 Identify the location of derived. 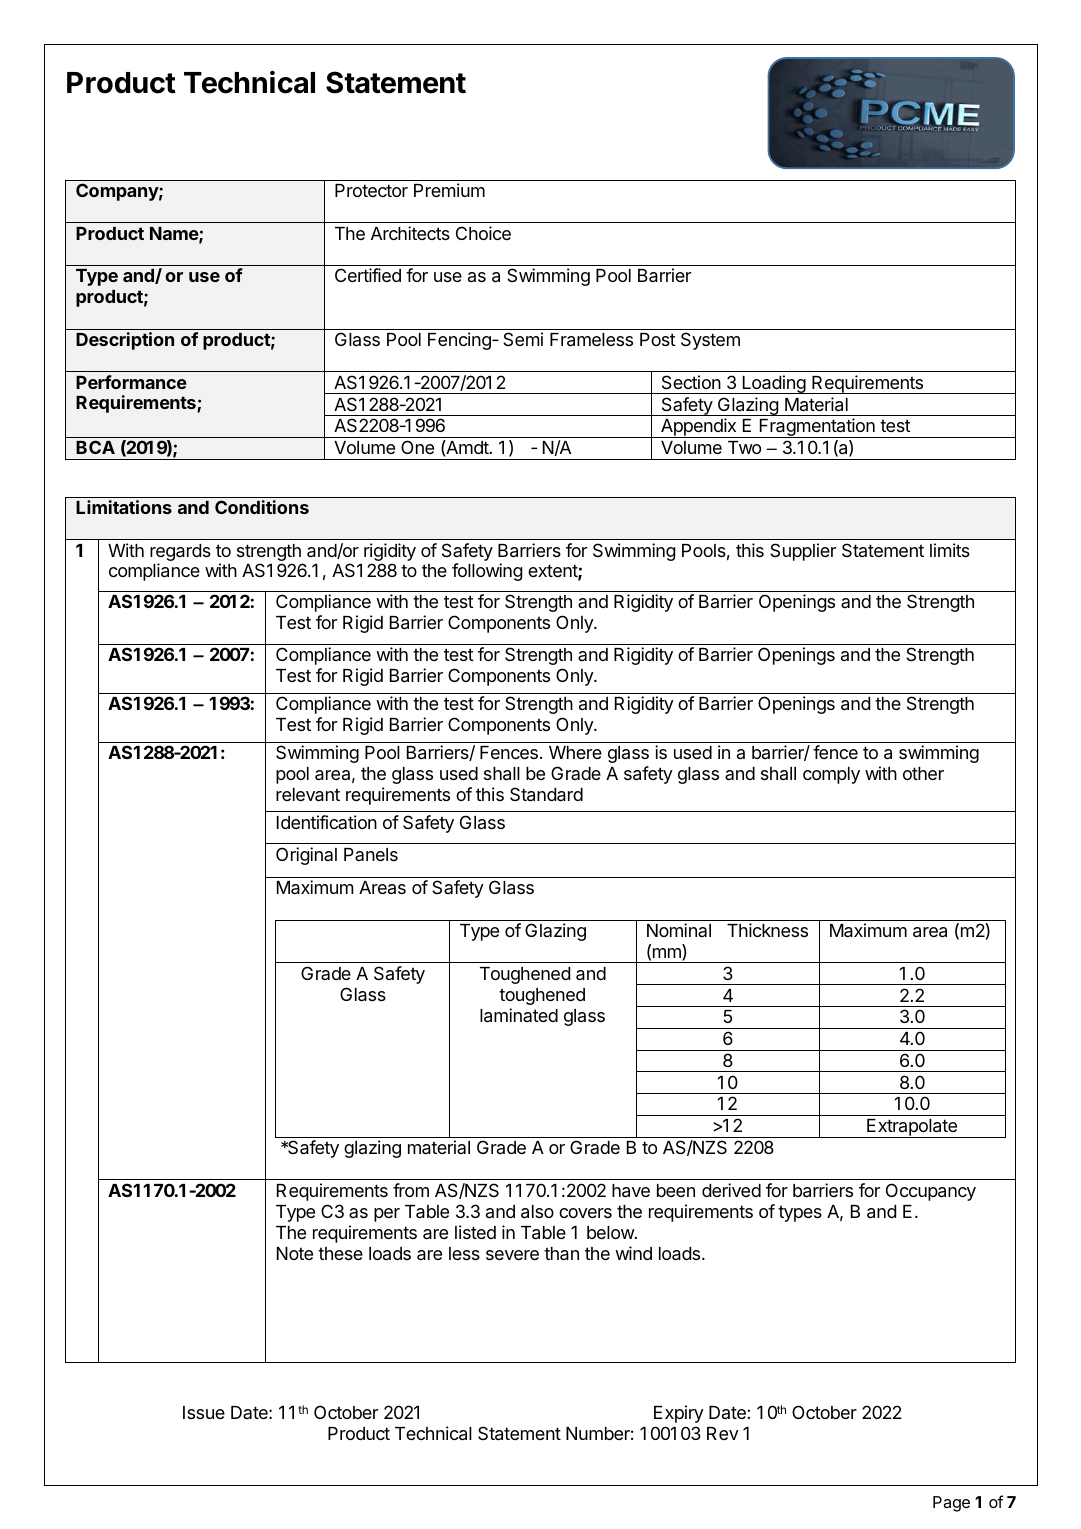
(731, 1190).
